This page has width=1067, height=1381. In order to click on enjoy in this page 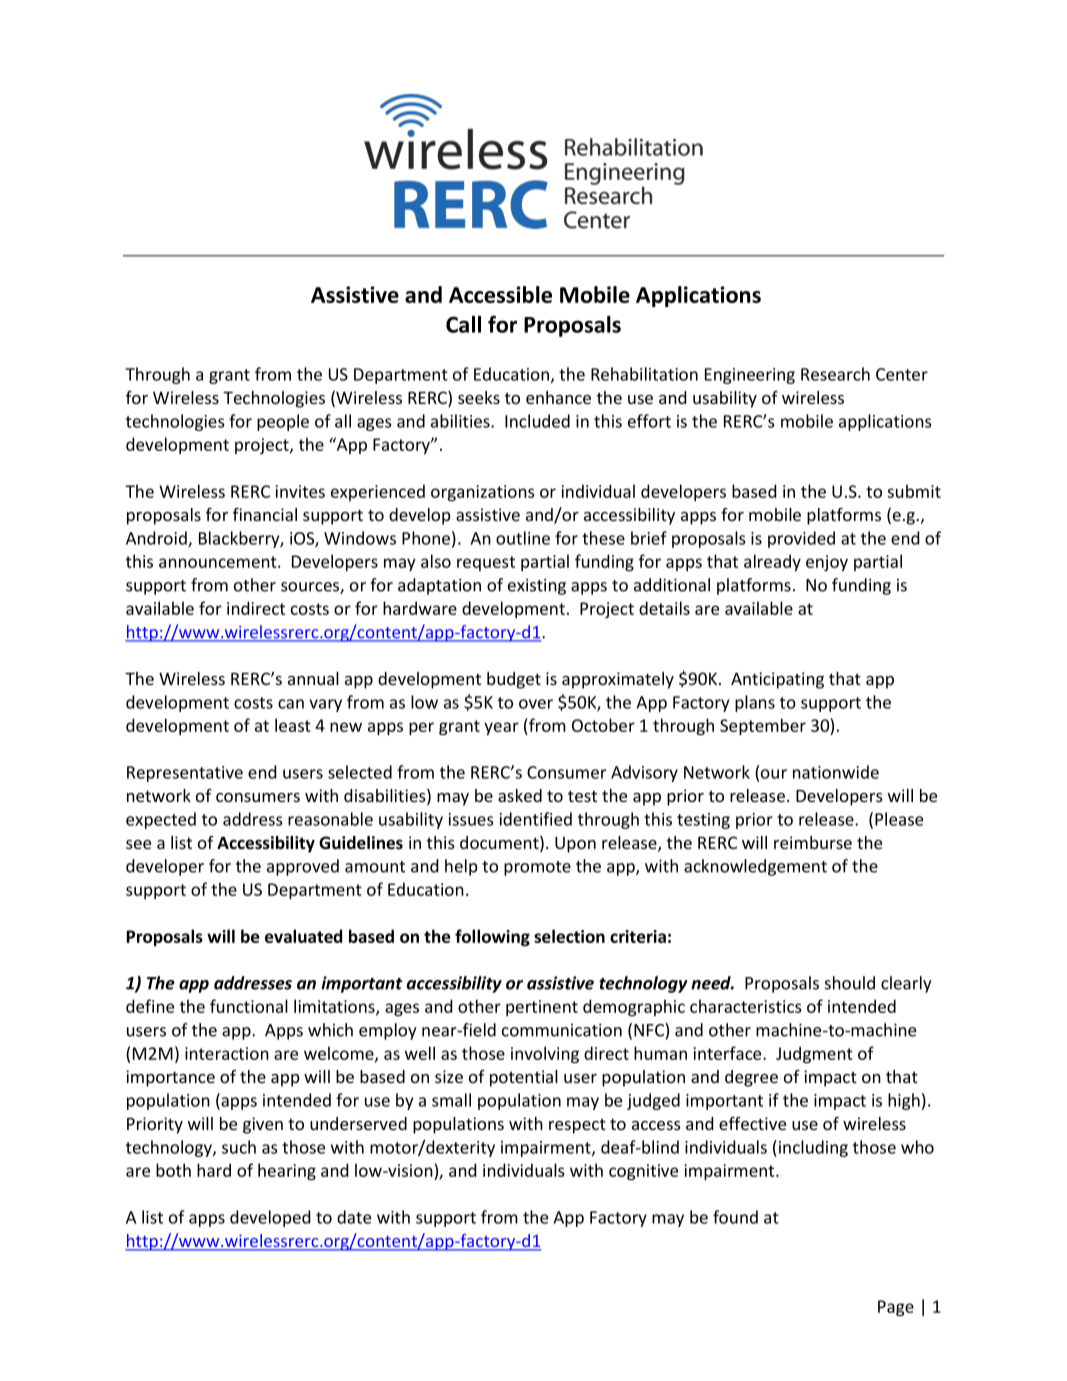, I will do `click(827, 563)`.
